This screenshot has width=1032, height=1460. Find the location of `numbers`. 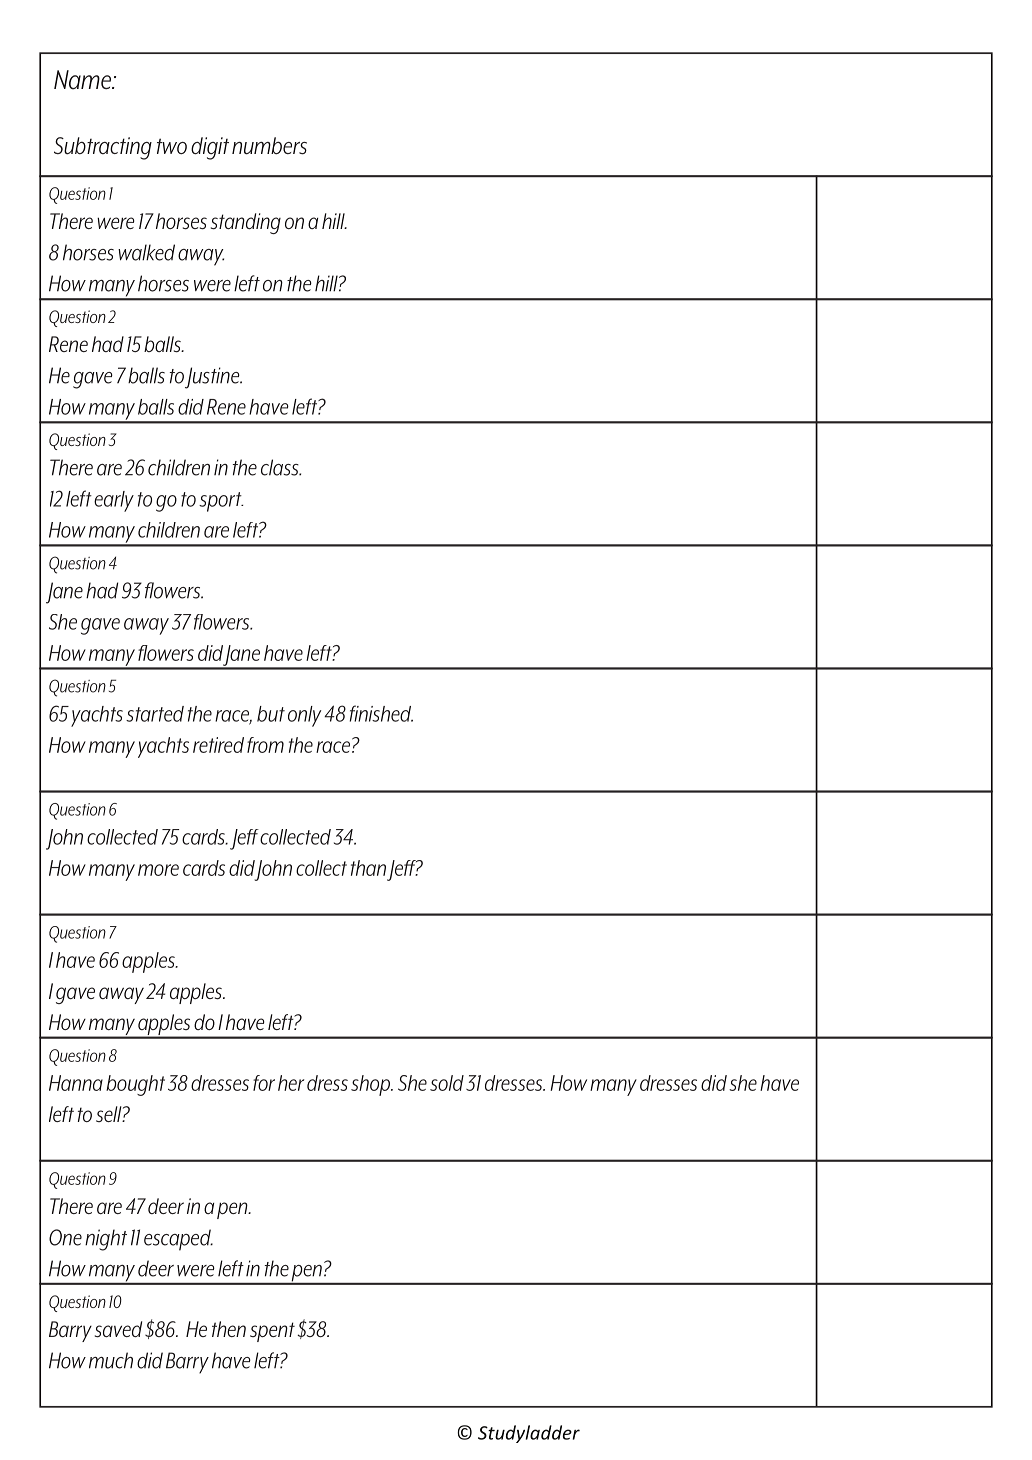

numbers is located at coordinates (269, 146).
